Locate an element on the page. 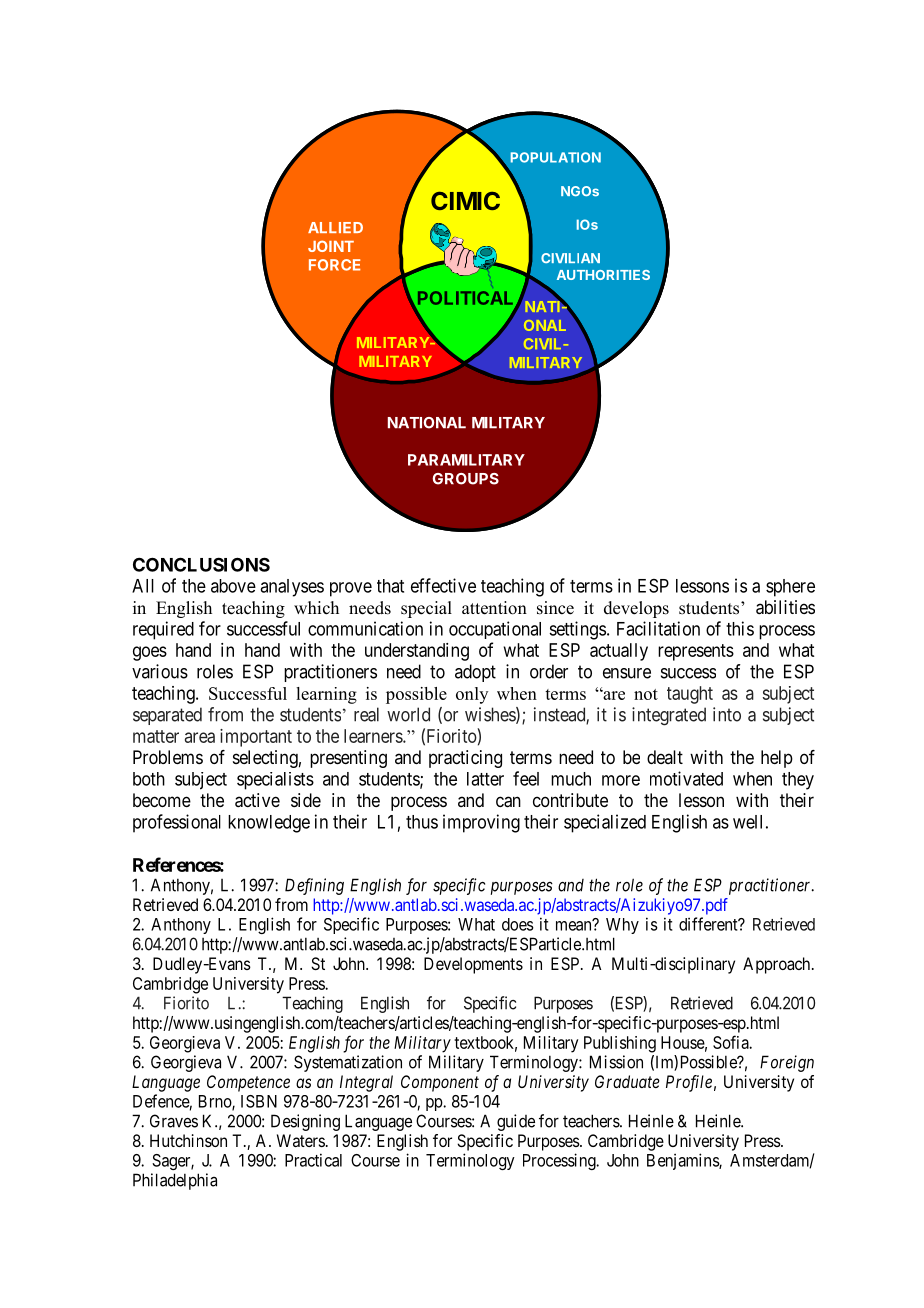 The image size is (924, 1308). Why is located at coordinates (622, 926).
